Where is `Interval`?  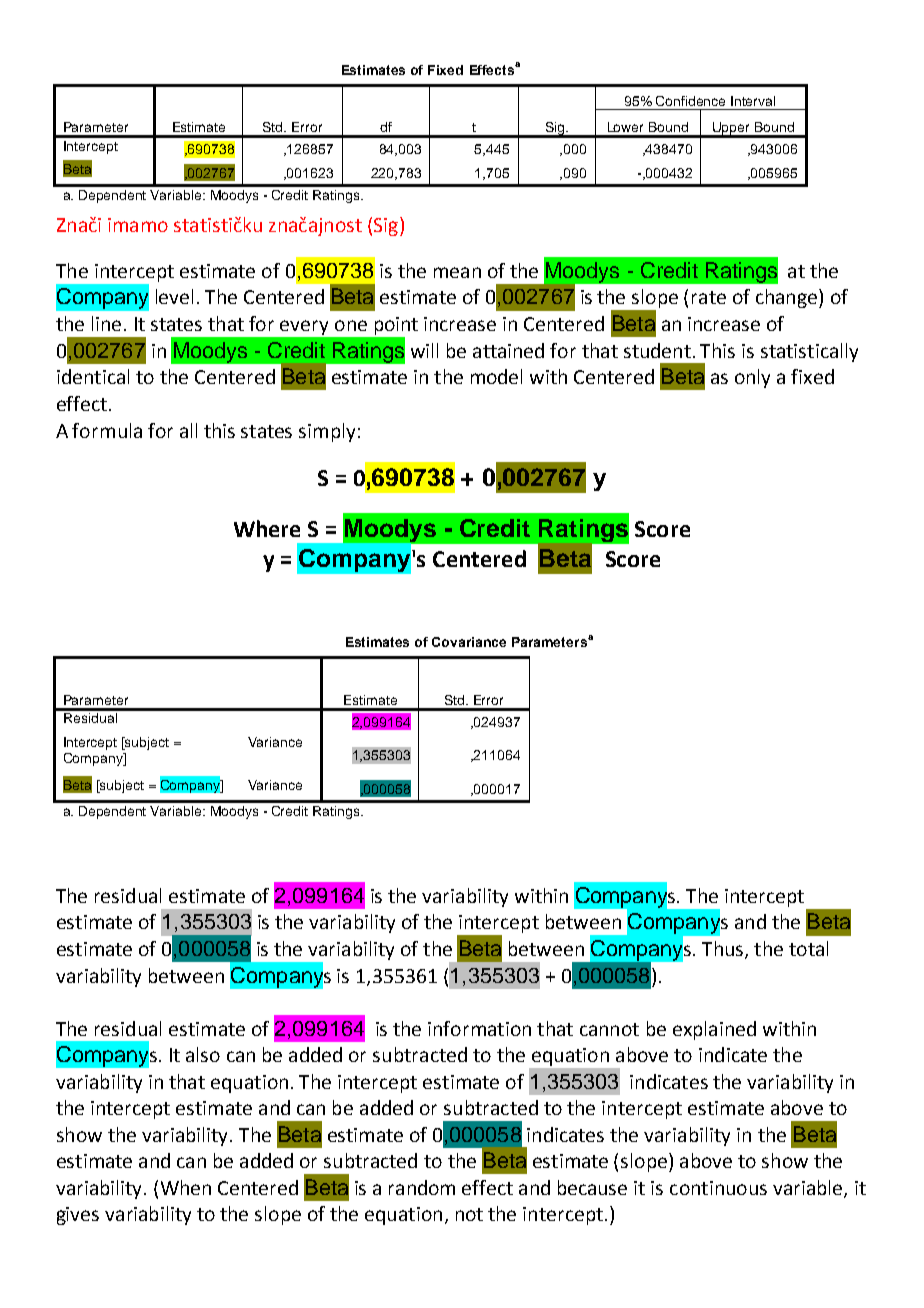 Interval is located at coordinates (753, 101).
